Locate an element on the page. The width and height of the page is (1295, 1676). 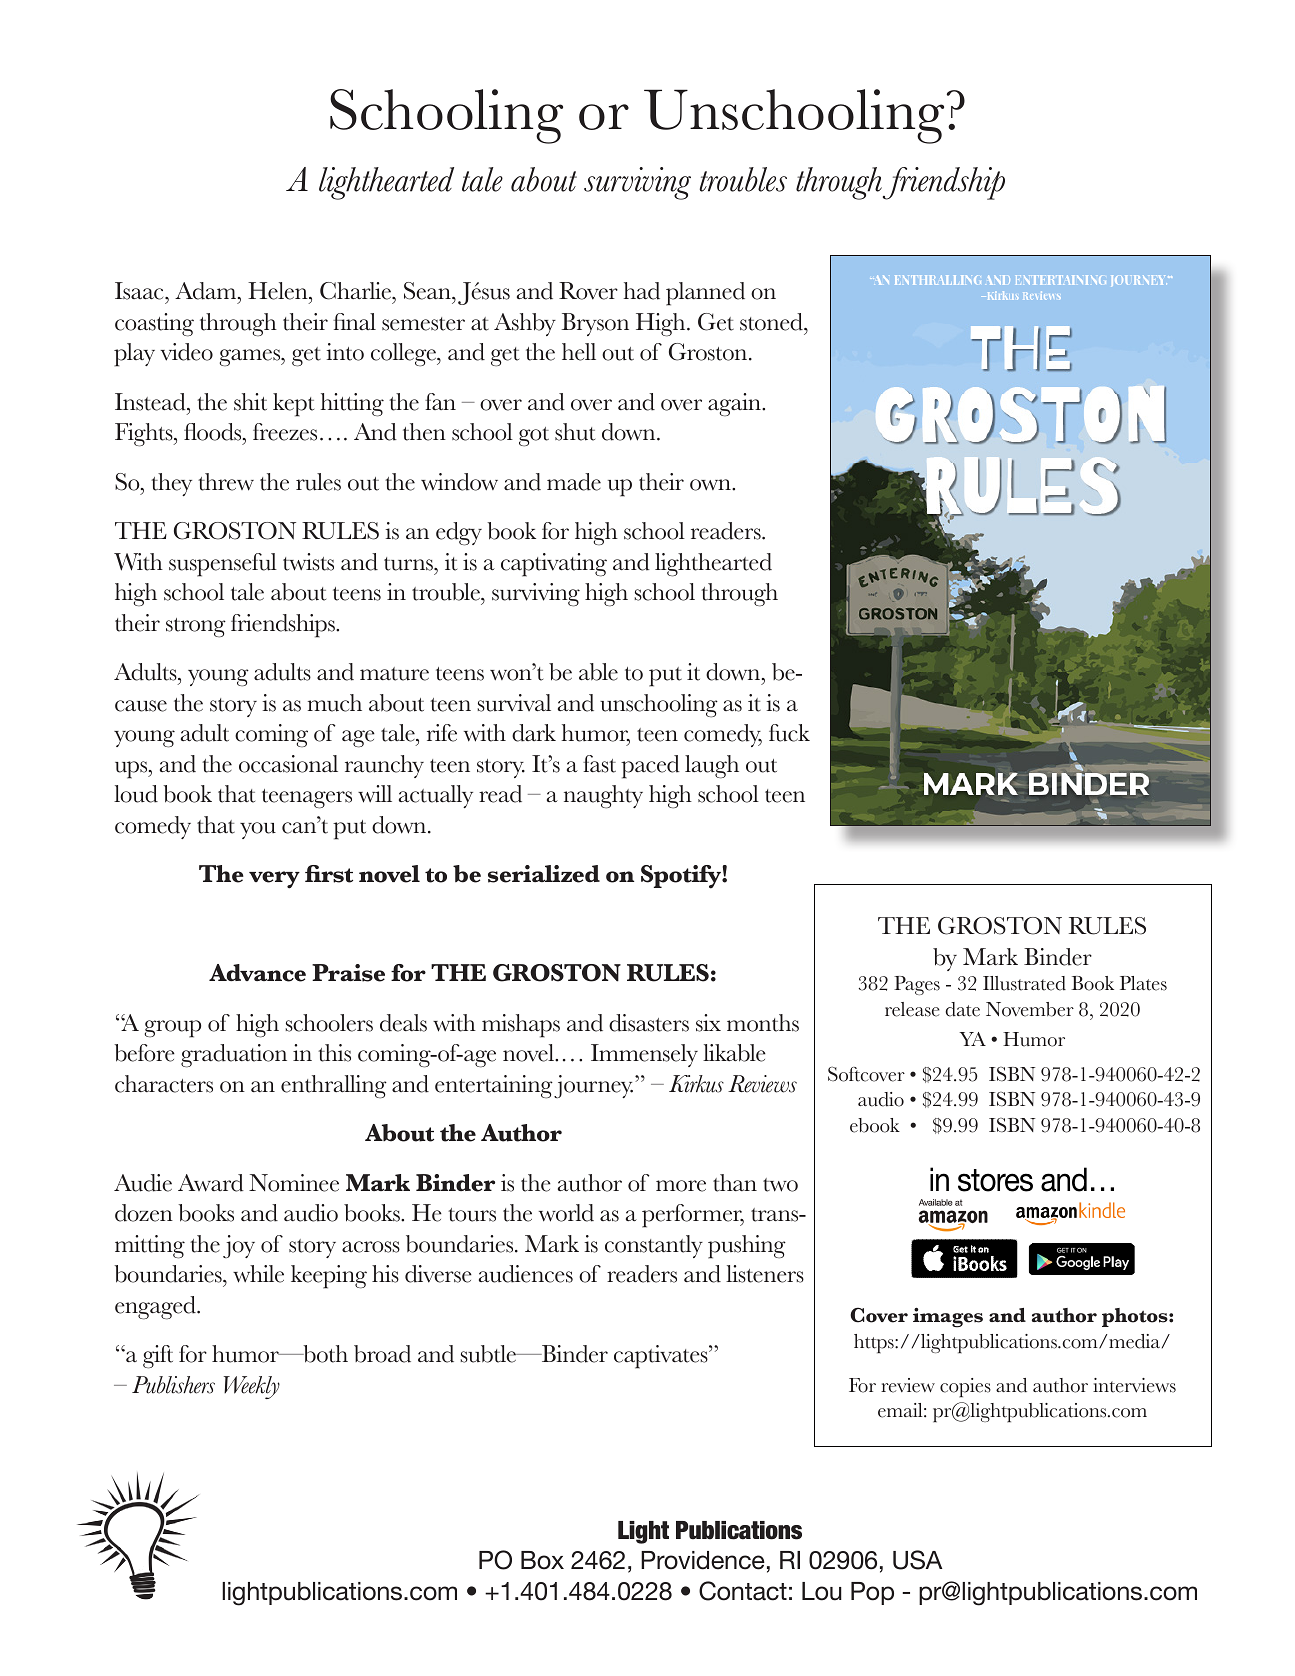
Bryson is located at coordinates (595, 324).
